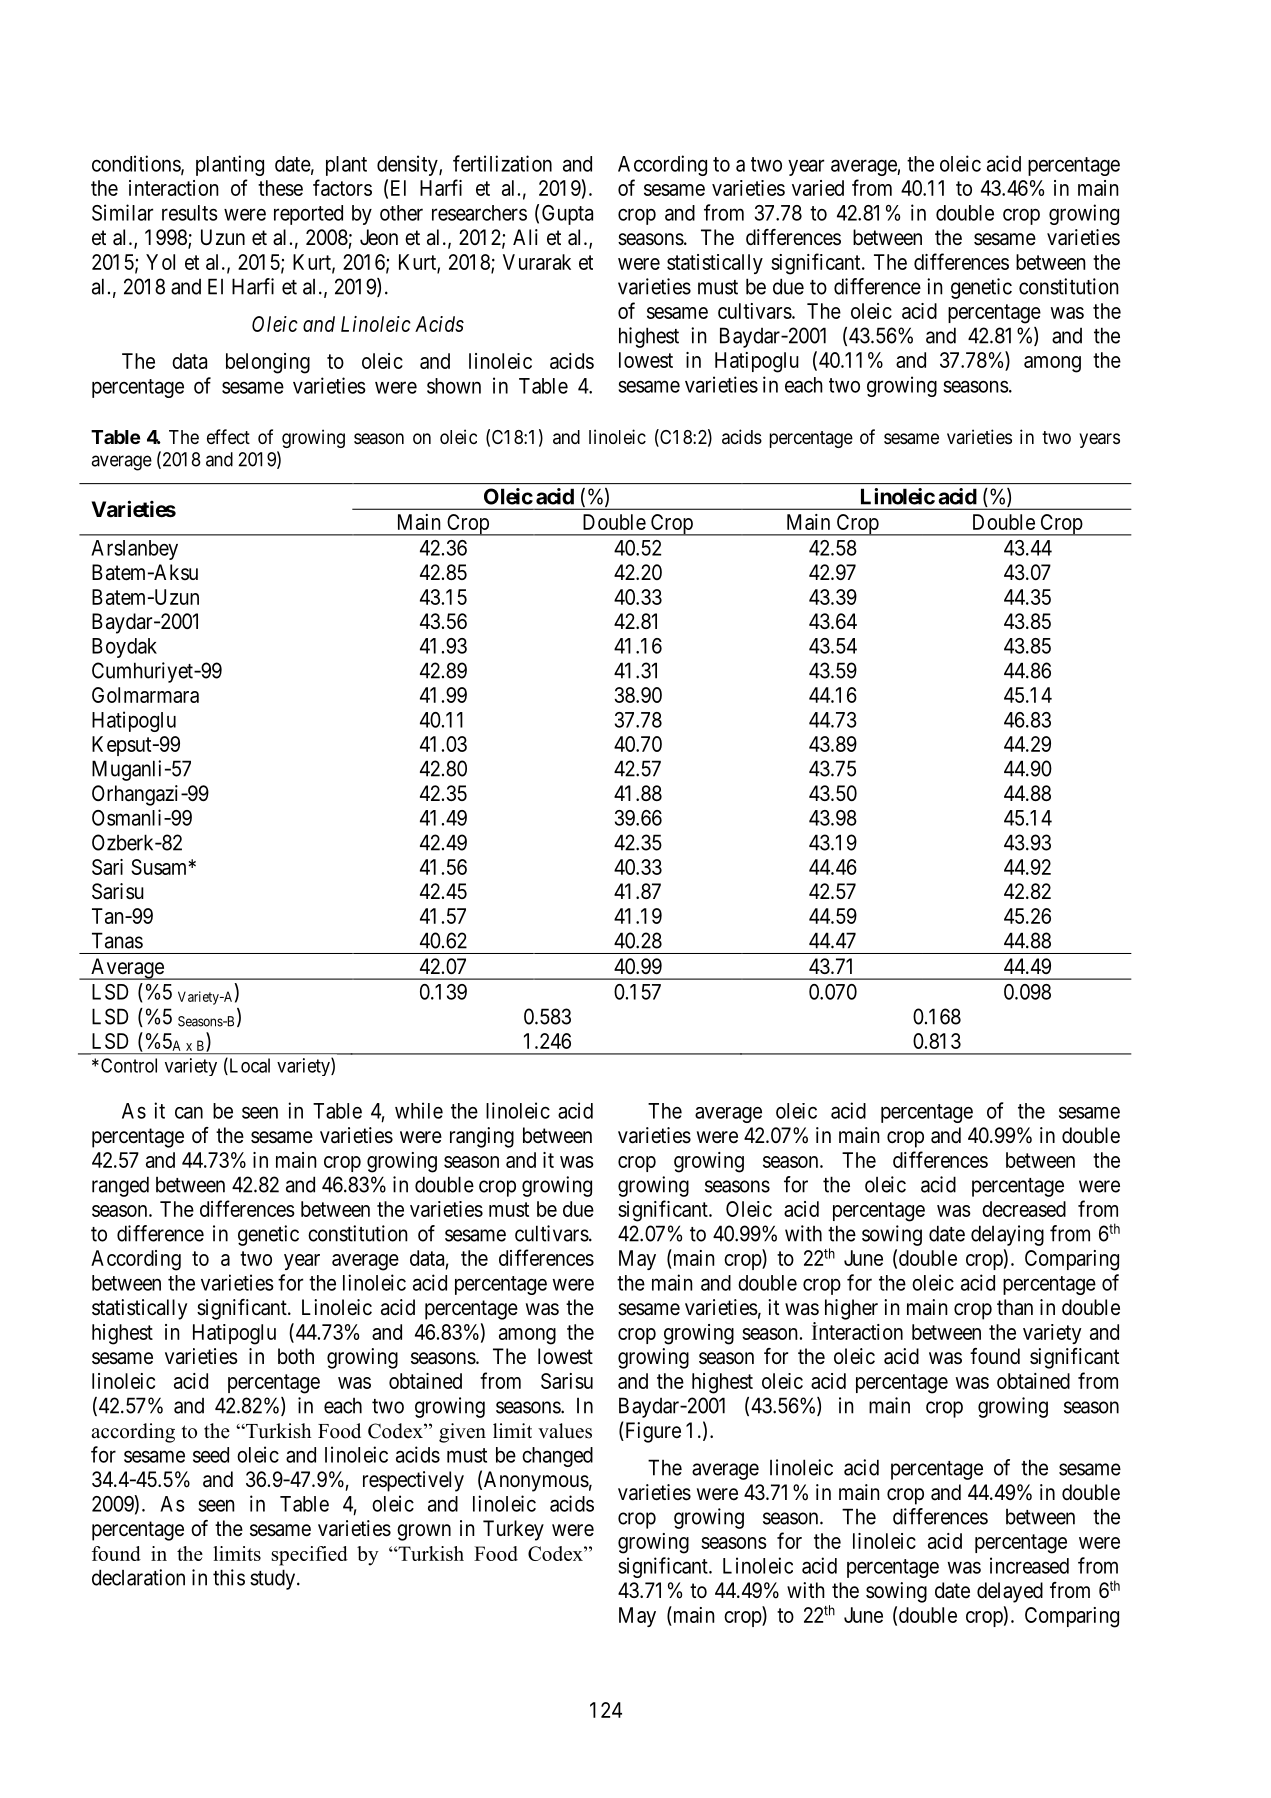 This image has height=1798, width=1271. Describe the element at coordinates (120, 1186) in the image. I see `ranged` at that location.
